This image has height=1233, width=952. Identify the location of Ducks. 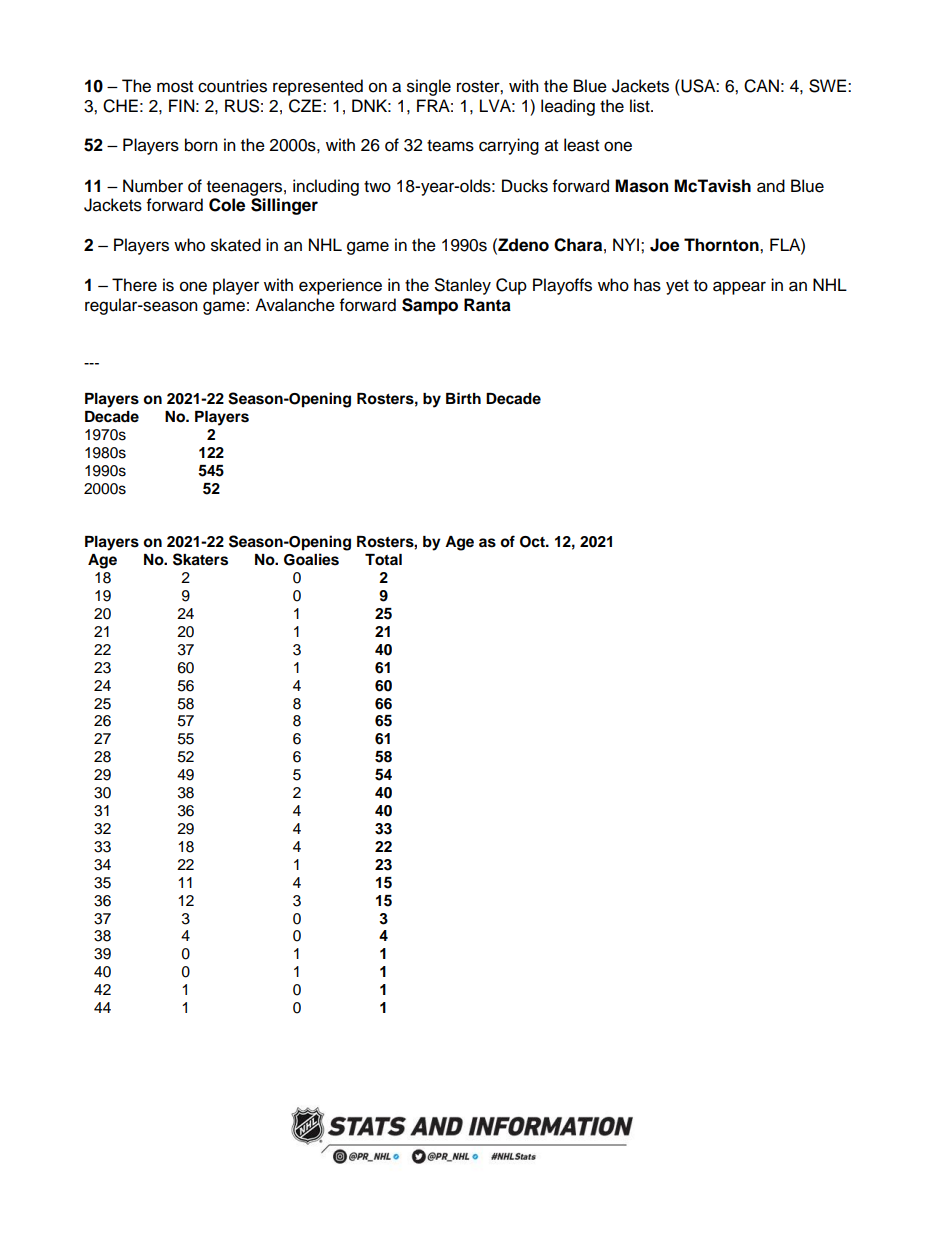
(525, 186).
